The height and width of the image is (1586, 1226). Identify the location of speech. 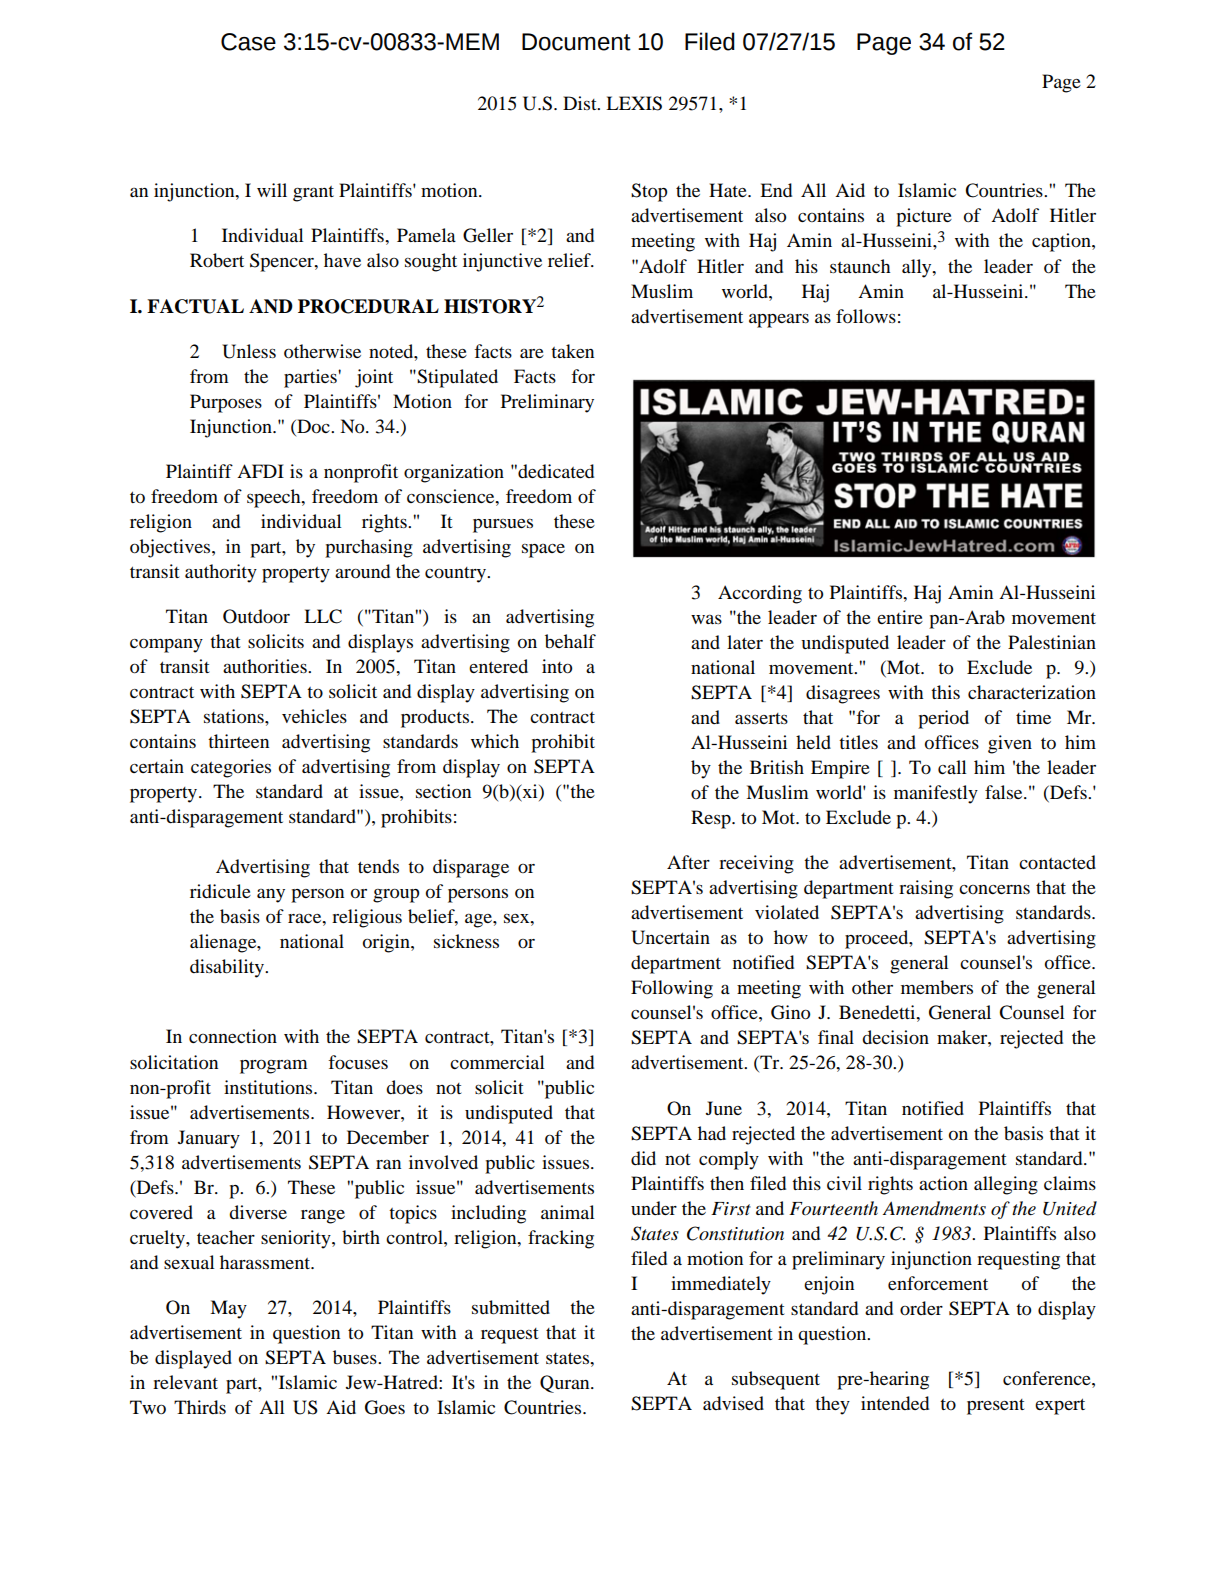
(275, 498).
